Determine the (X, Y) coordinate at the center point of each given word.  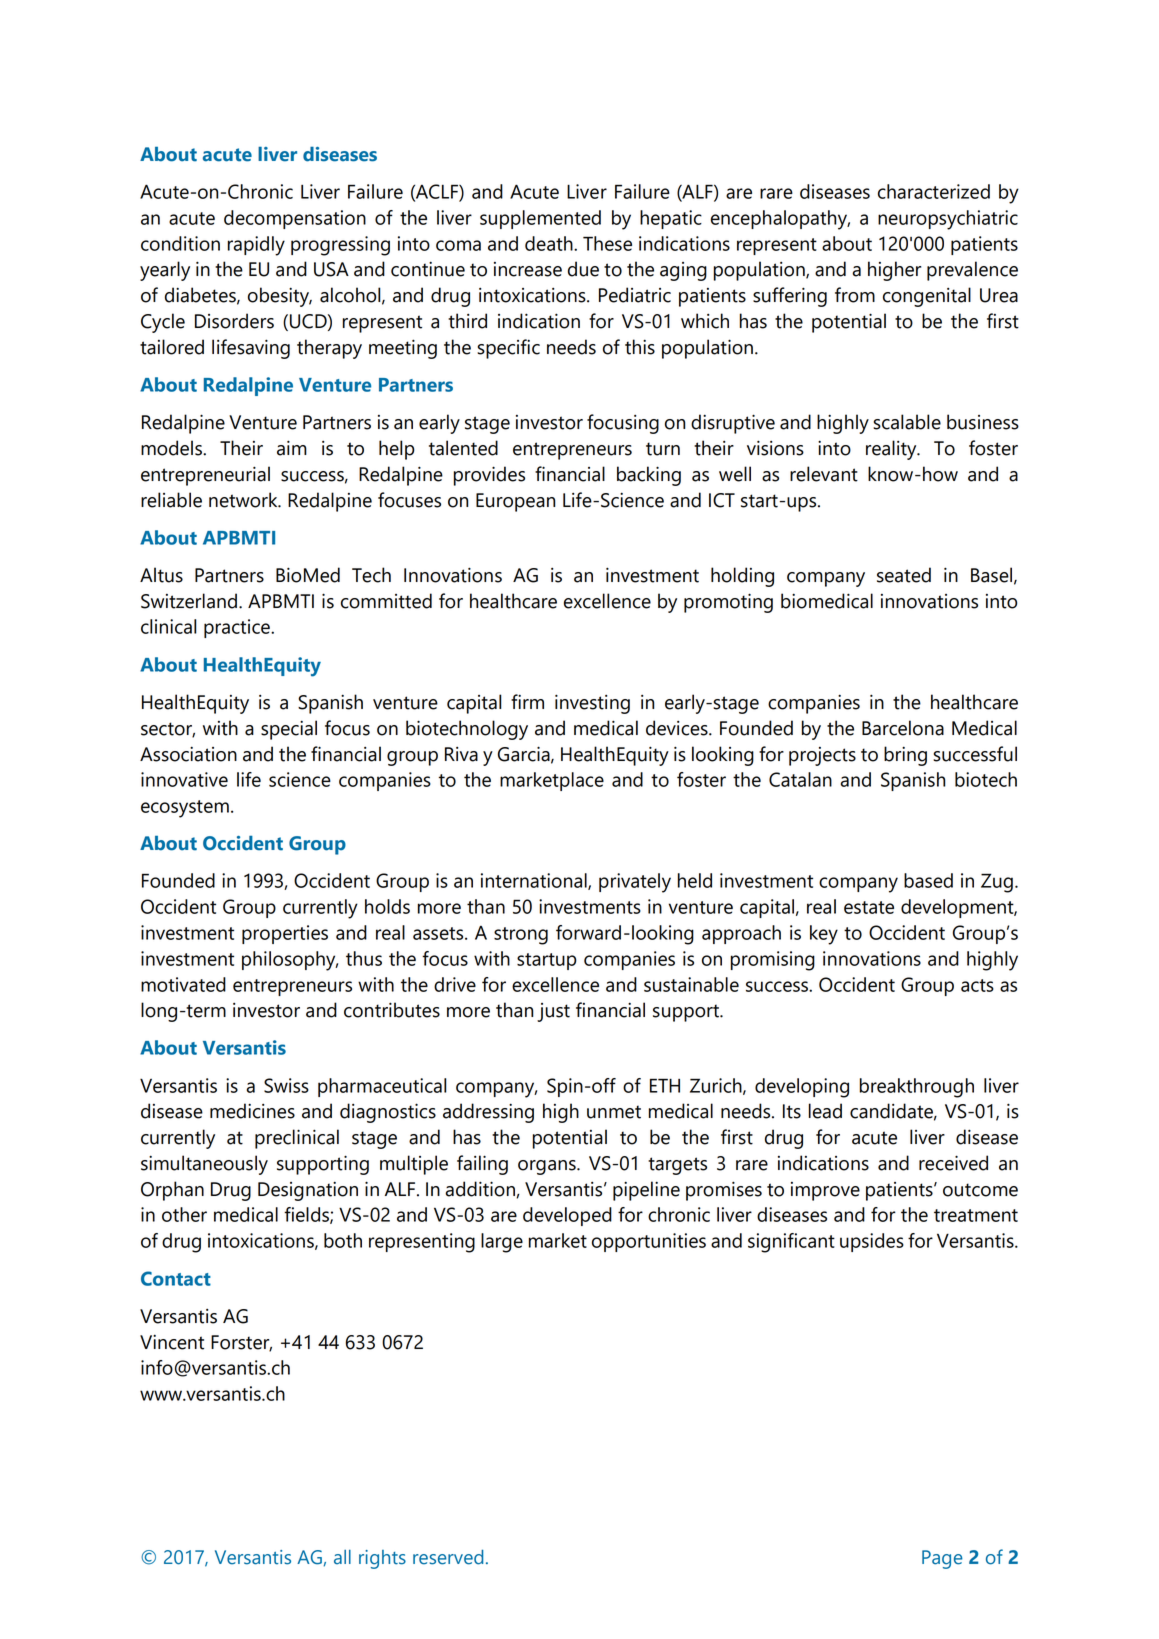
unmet (614, 1112)
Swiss (286, 1085)
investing (592, 704)
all (342, 1557)
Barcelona (903, 728)
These (607, 243)
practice (238, 628)
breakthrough (917, 1088)
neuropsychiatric (948, 220)
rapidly (256, 246)
